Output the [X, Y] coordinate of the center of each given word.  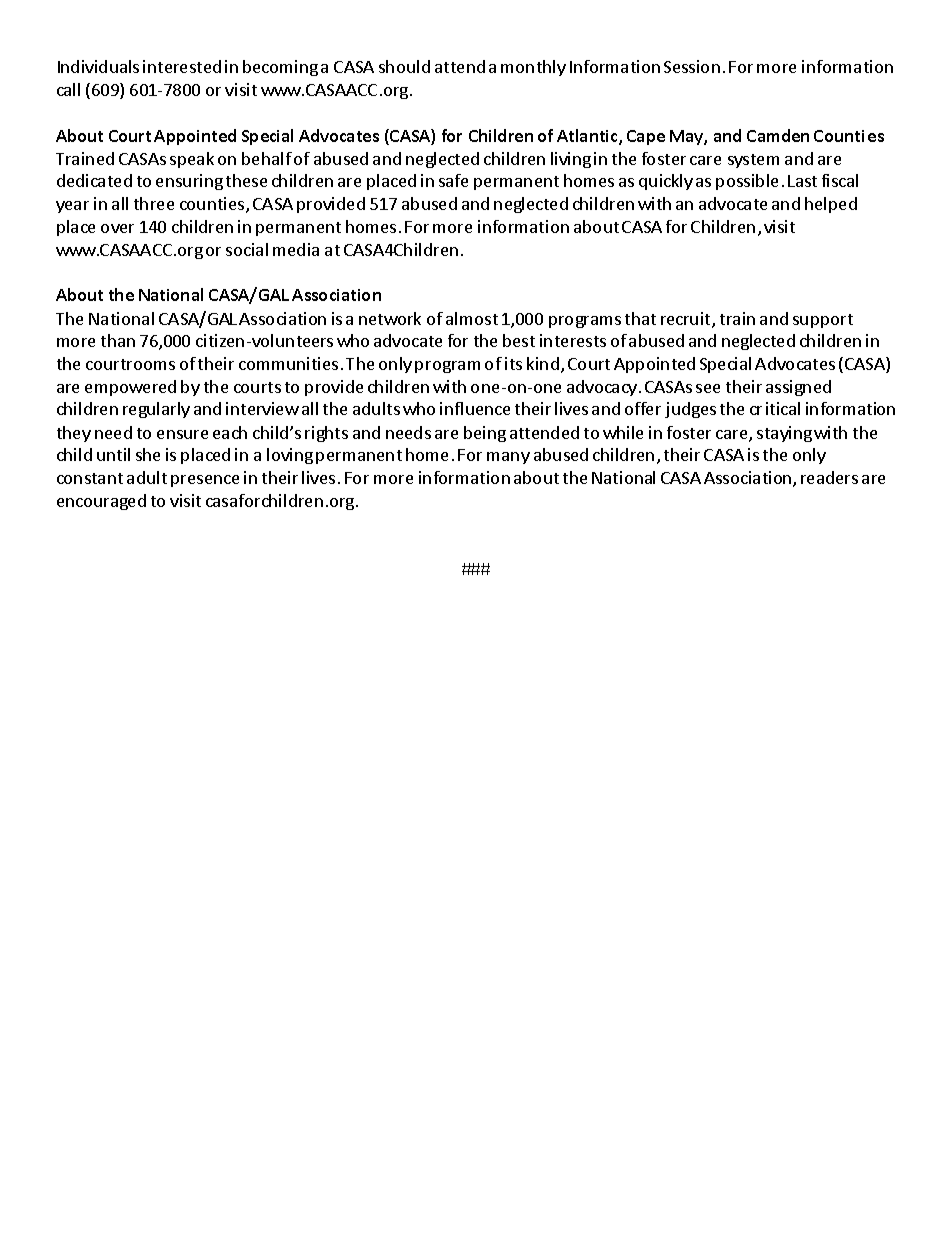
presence [205, 481]
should [404, 66]
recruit [687, 320]
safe [453, 180]
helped [831, 205]
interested [182, 66]
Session [692, 66]
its [513, 363]
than [118, 340]
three [154, 203]
